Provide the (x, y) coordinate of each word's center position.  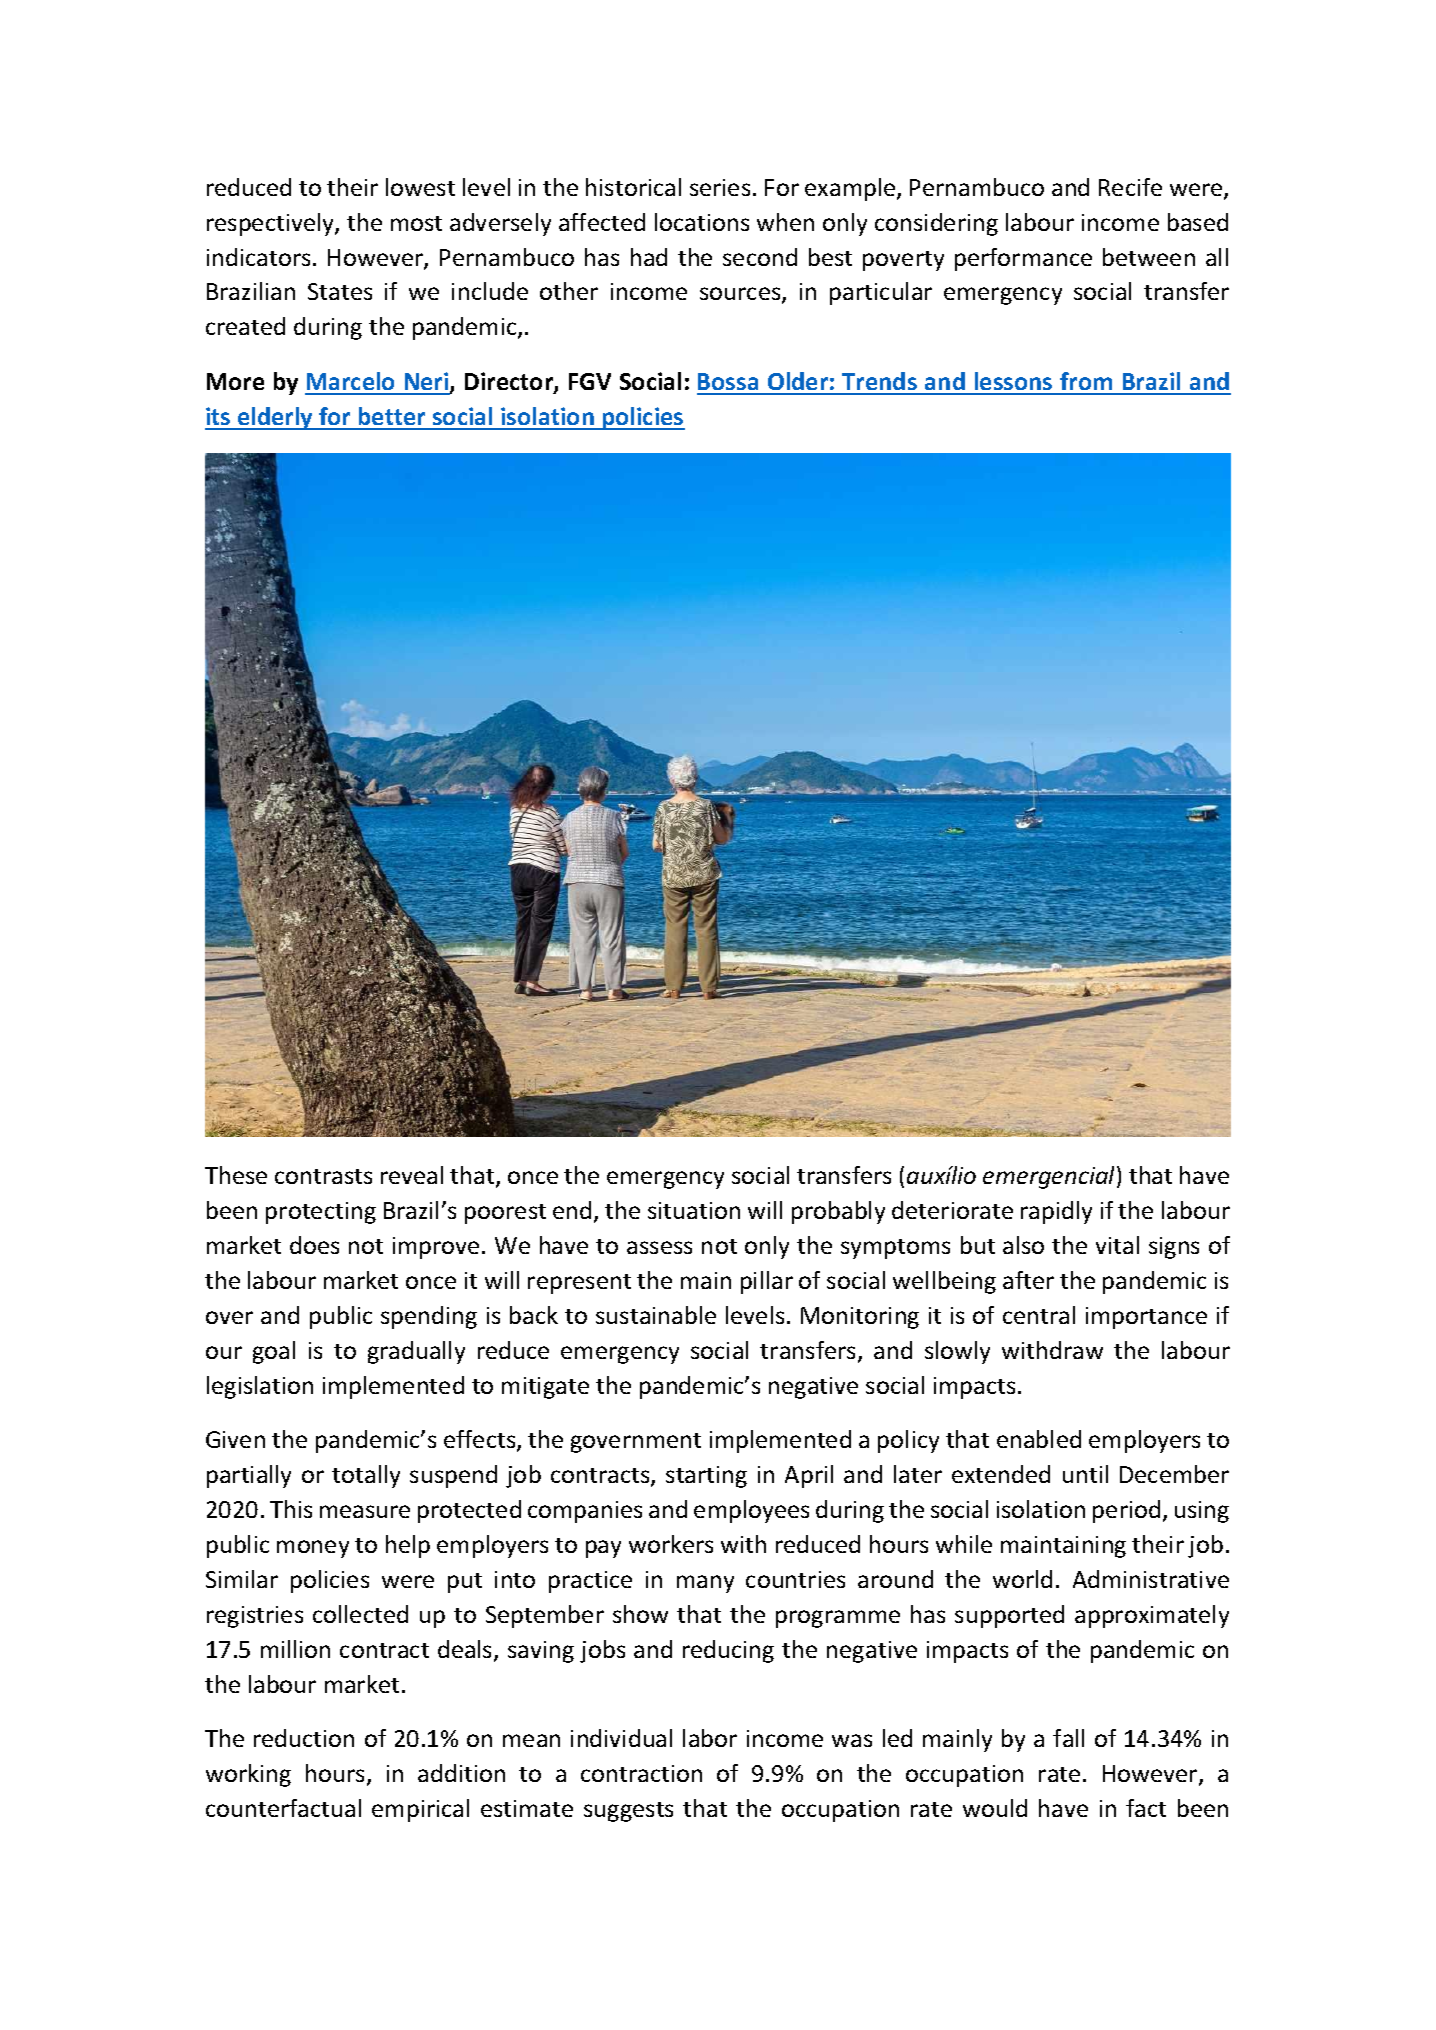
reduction (304, 1738)
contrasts (323, 1176)
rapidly (1056, 1212)
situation (694, 1210)
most (416, 223)
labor (710, 1738)
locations (702, 222)
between (1149, 257)
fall (1068, 1738)
